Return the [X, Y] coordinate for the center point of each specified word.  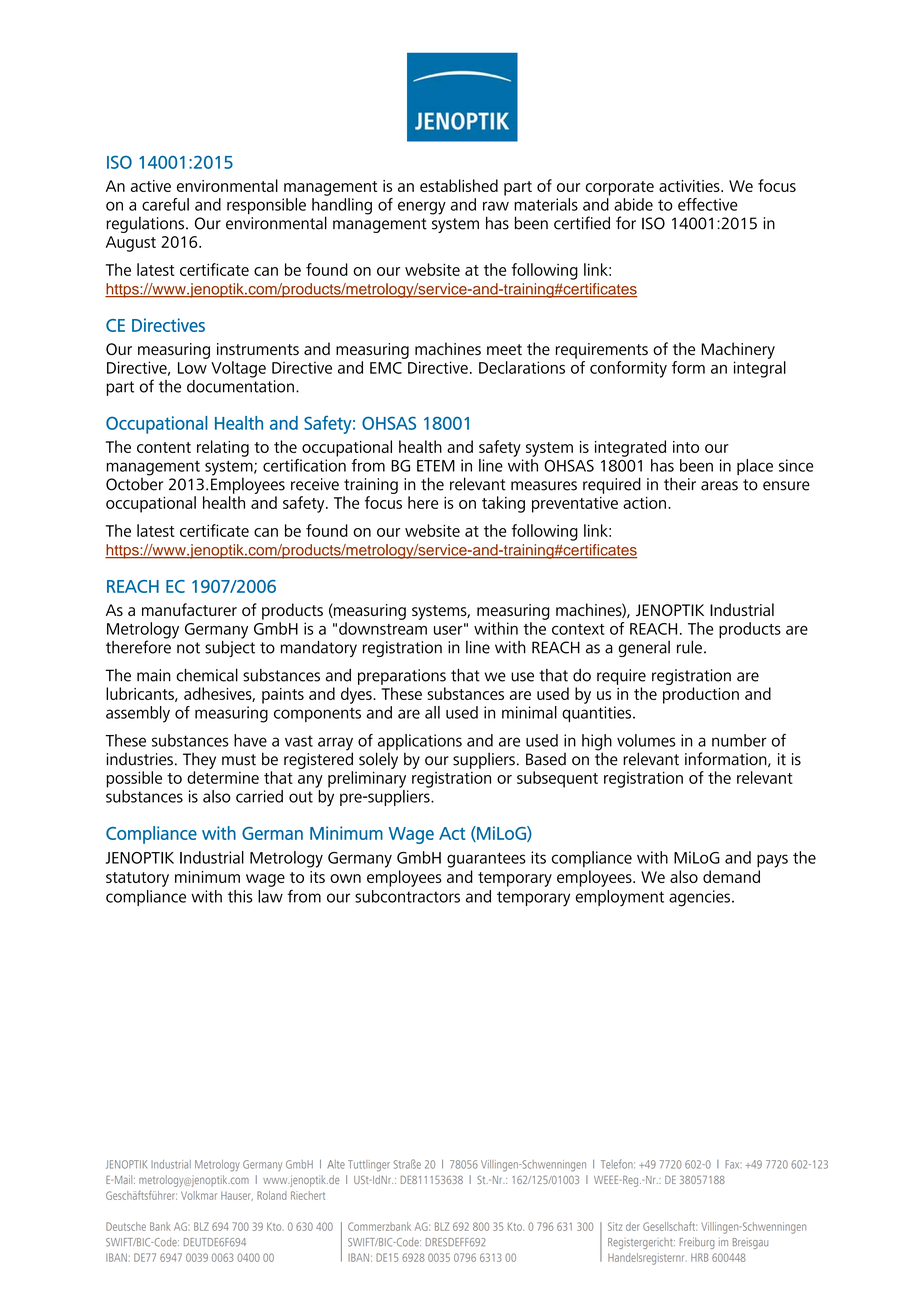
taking [503, 504]
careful [165, 204]
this [240, 896]
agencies [699, 898]
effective [708, 204]
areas [719, 486]
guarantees [486, 860]
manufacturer [189, 609]
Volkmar [199, 1195]
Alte [336, 1164]
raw [496, 206]
